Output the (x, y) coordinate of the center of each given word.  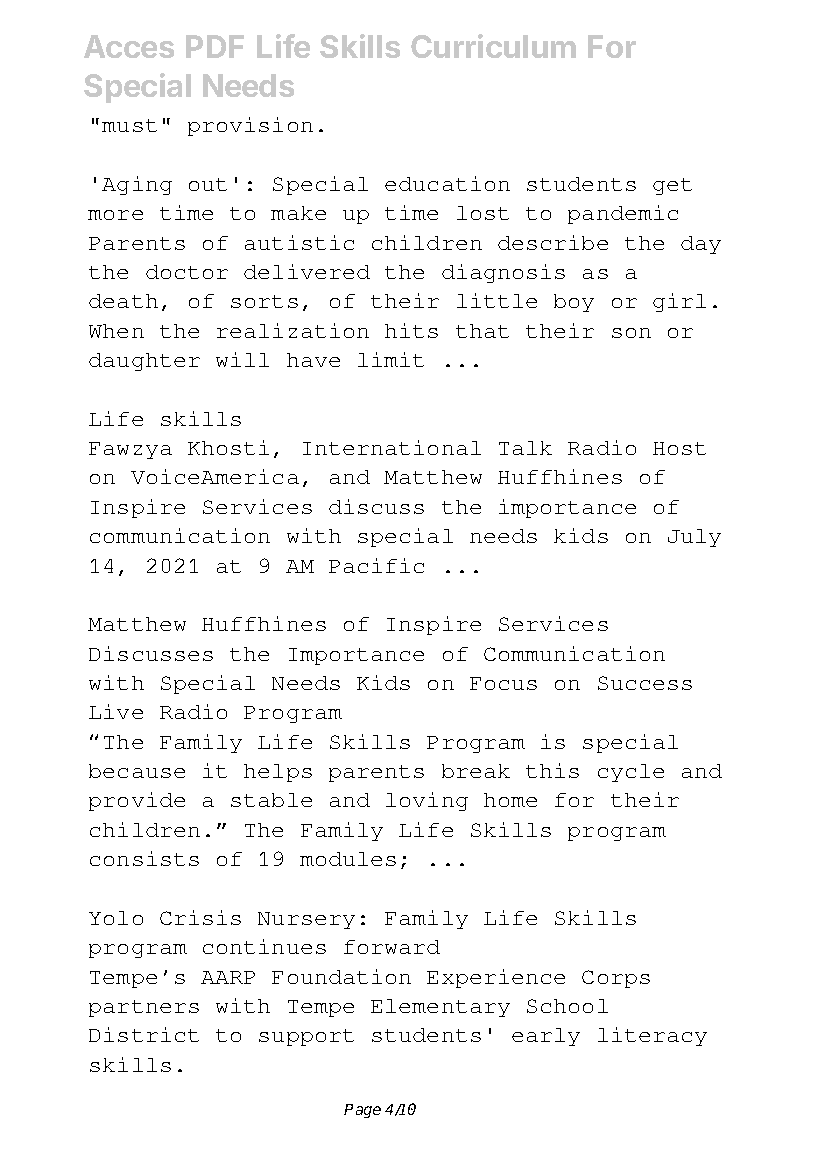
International (392, 447)
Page (362, 1111)
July (694, 538)
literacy (652, 1036)
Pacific (376, 565)
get (672, 186)
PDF (215, 46)
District (144, 1034)
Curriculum (493, 46)
